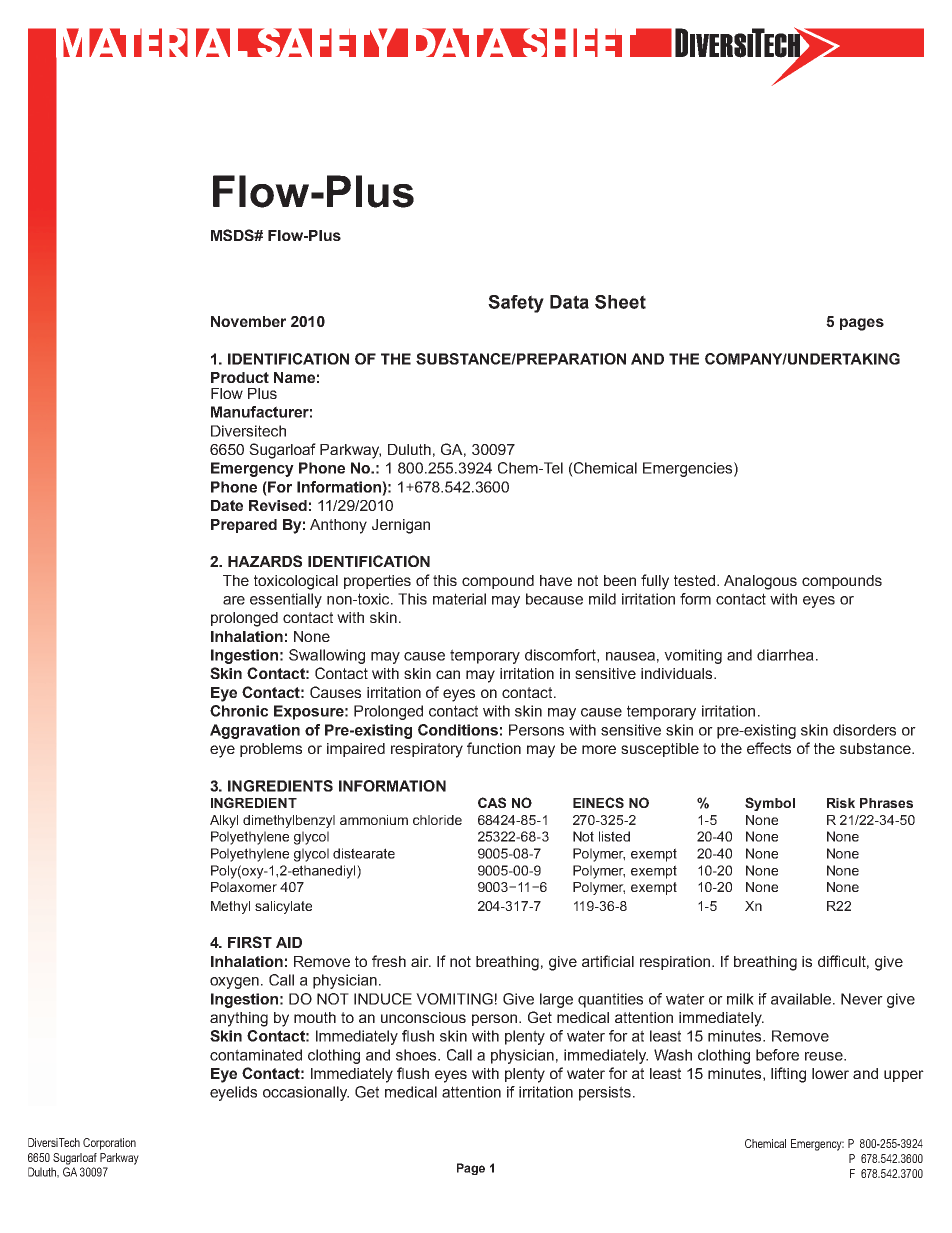  What do you see at coordinates (248, 321) in the document?
I see `November` at bounding box center [248, 321].
